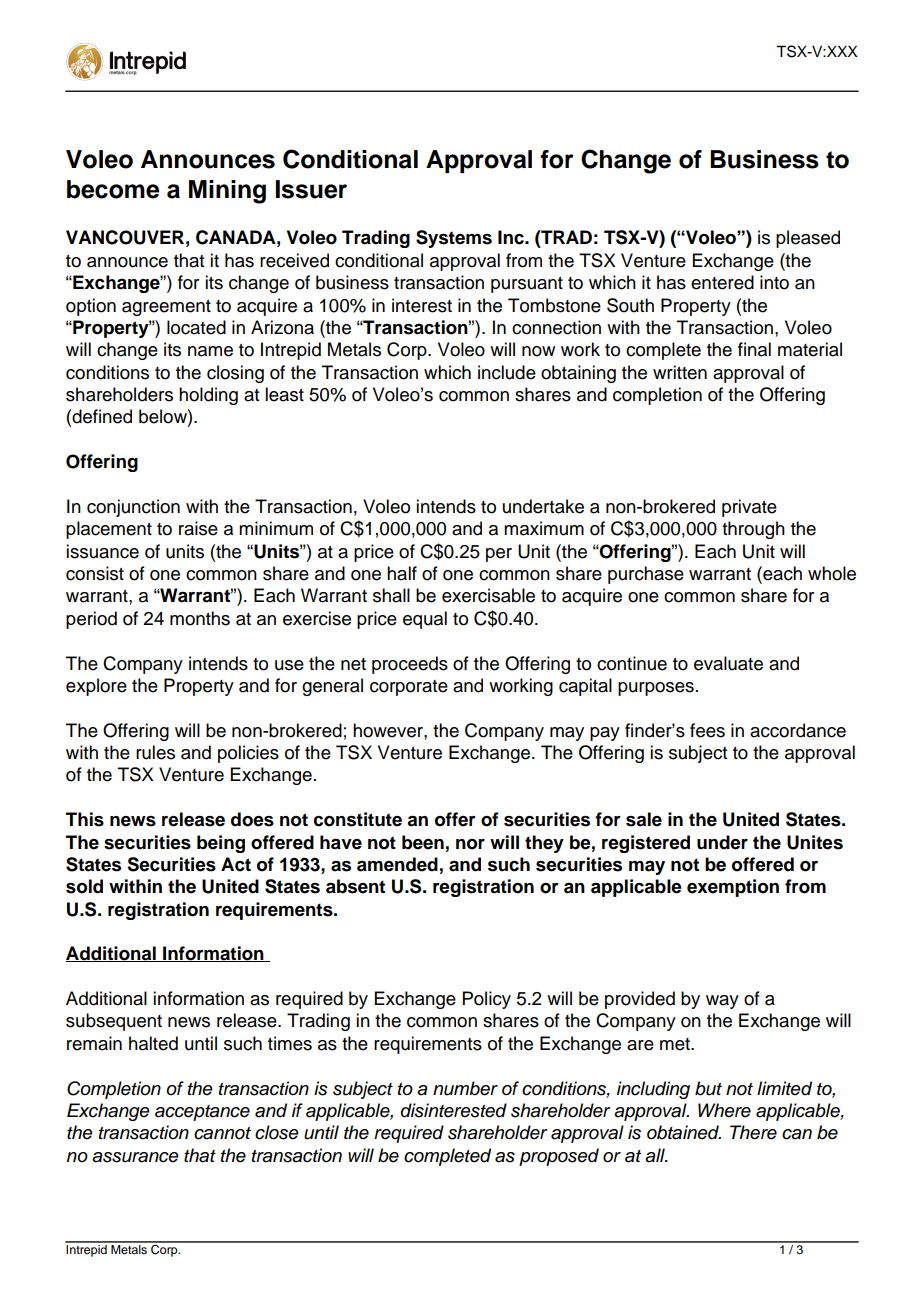 The image size is (924, 1308). What do you see at coordinates (202, 1113) in the document?
I see `acceptance` at bounding box center [202, 1113].
